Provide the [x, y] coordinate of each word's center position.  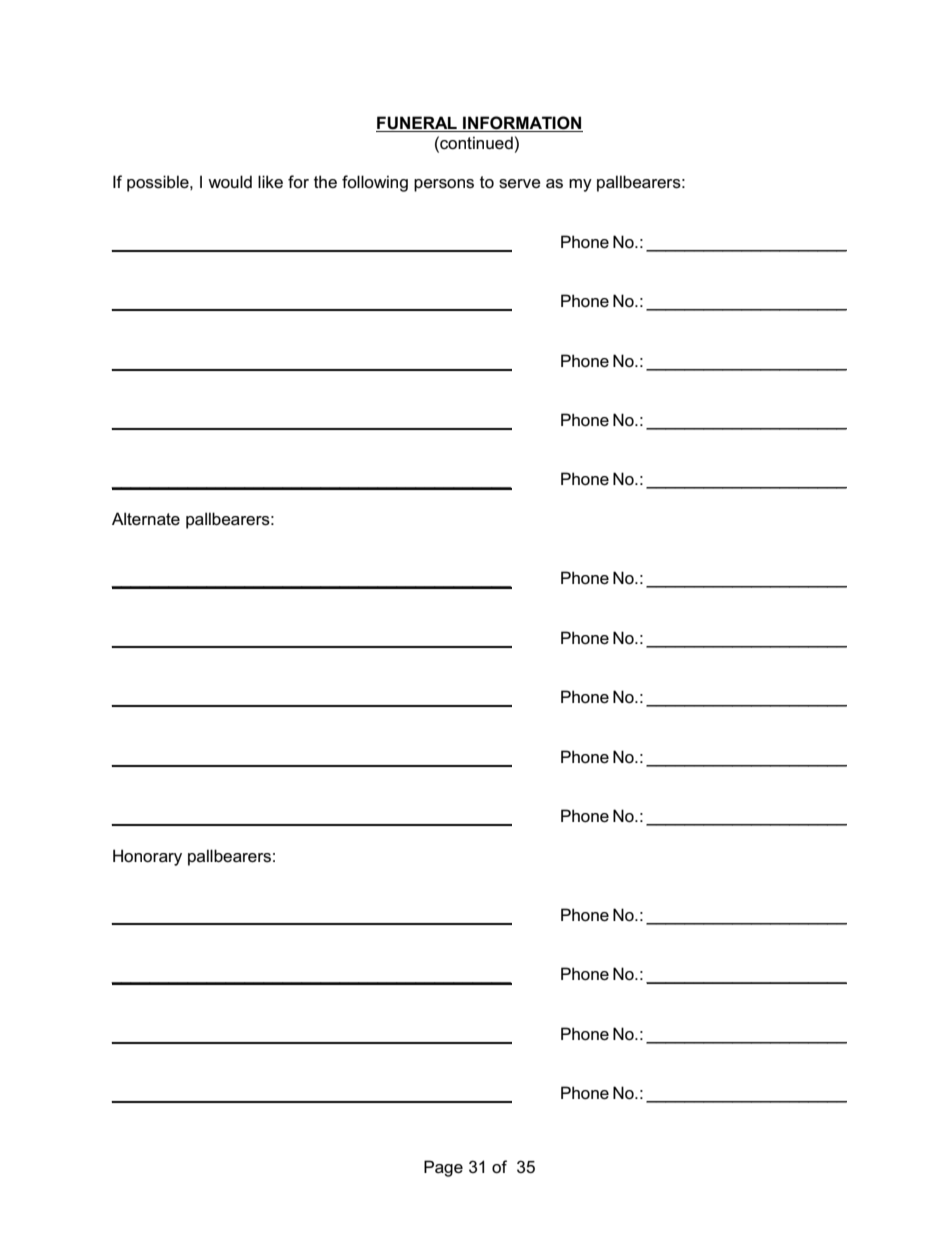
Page [443, 1168]
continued [475, 143]
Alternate [146, 519]
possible [159, 183]
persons [444, 185]
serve [520, 184]
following [375, 183]
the [325, 181]
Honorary [147, 857]
